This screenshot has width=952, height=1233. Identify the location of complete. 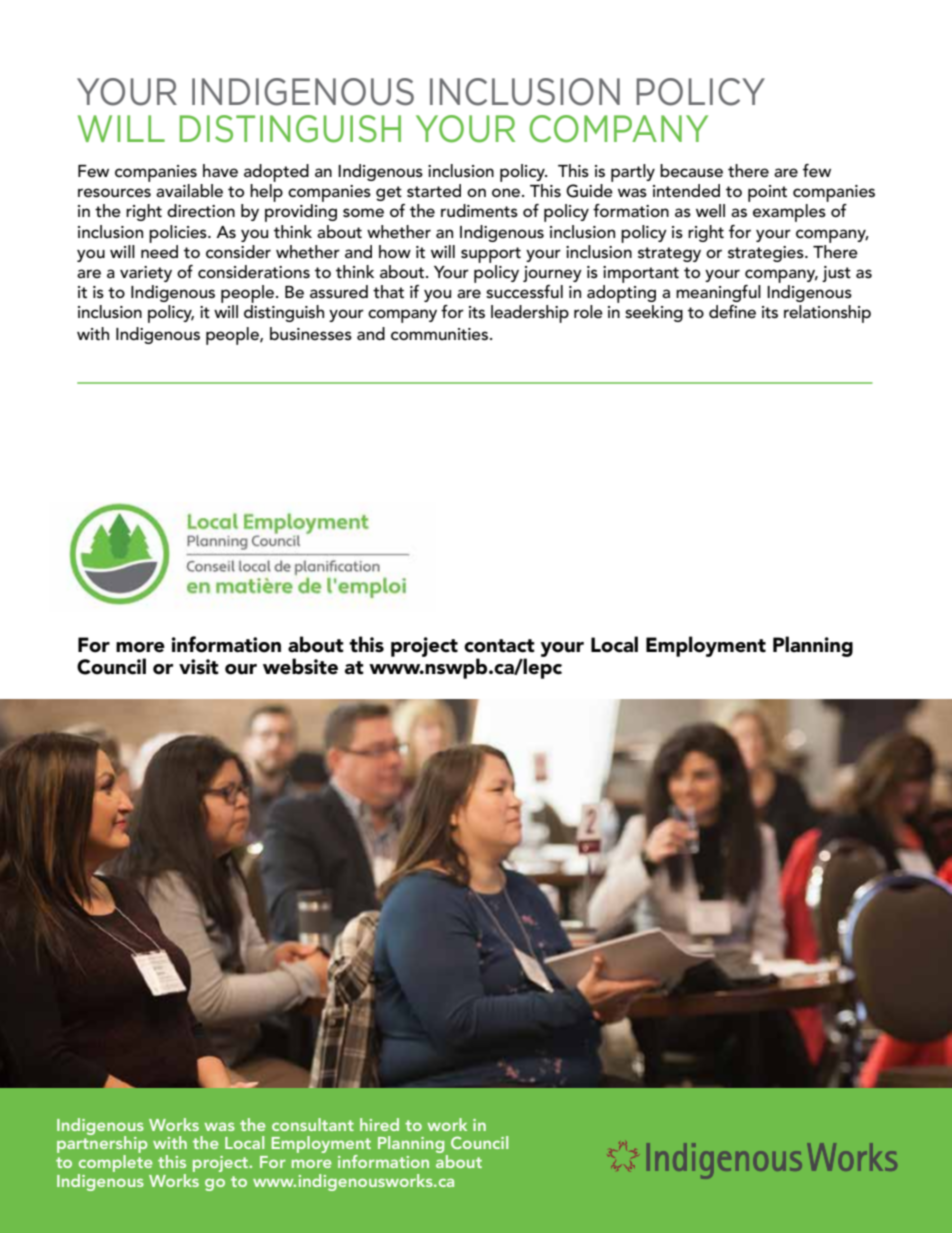
(116, 1163).
